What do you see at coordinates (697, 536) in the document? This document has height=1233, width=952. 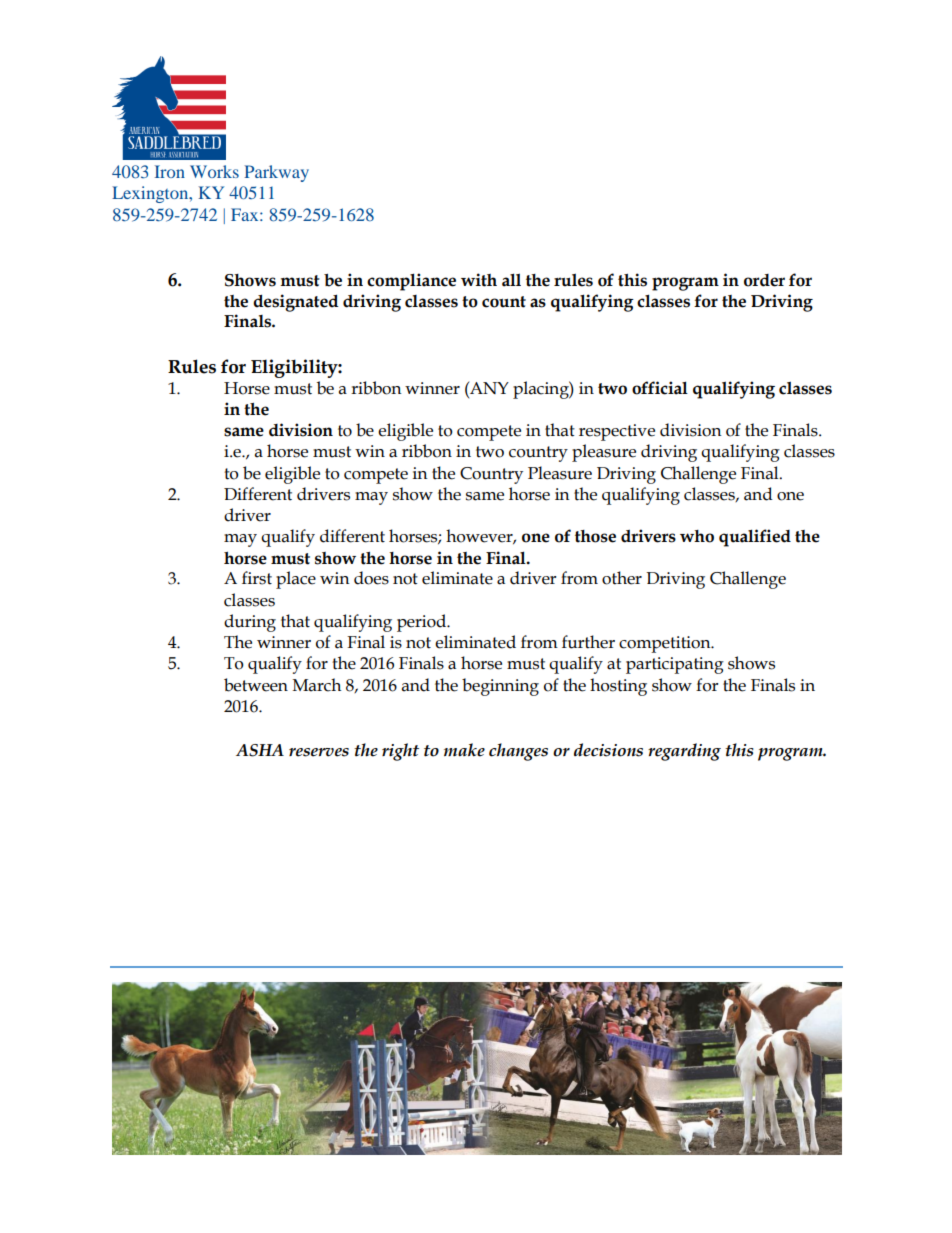 I see `who` at bounding box center [697, 536].
